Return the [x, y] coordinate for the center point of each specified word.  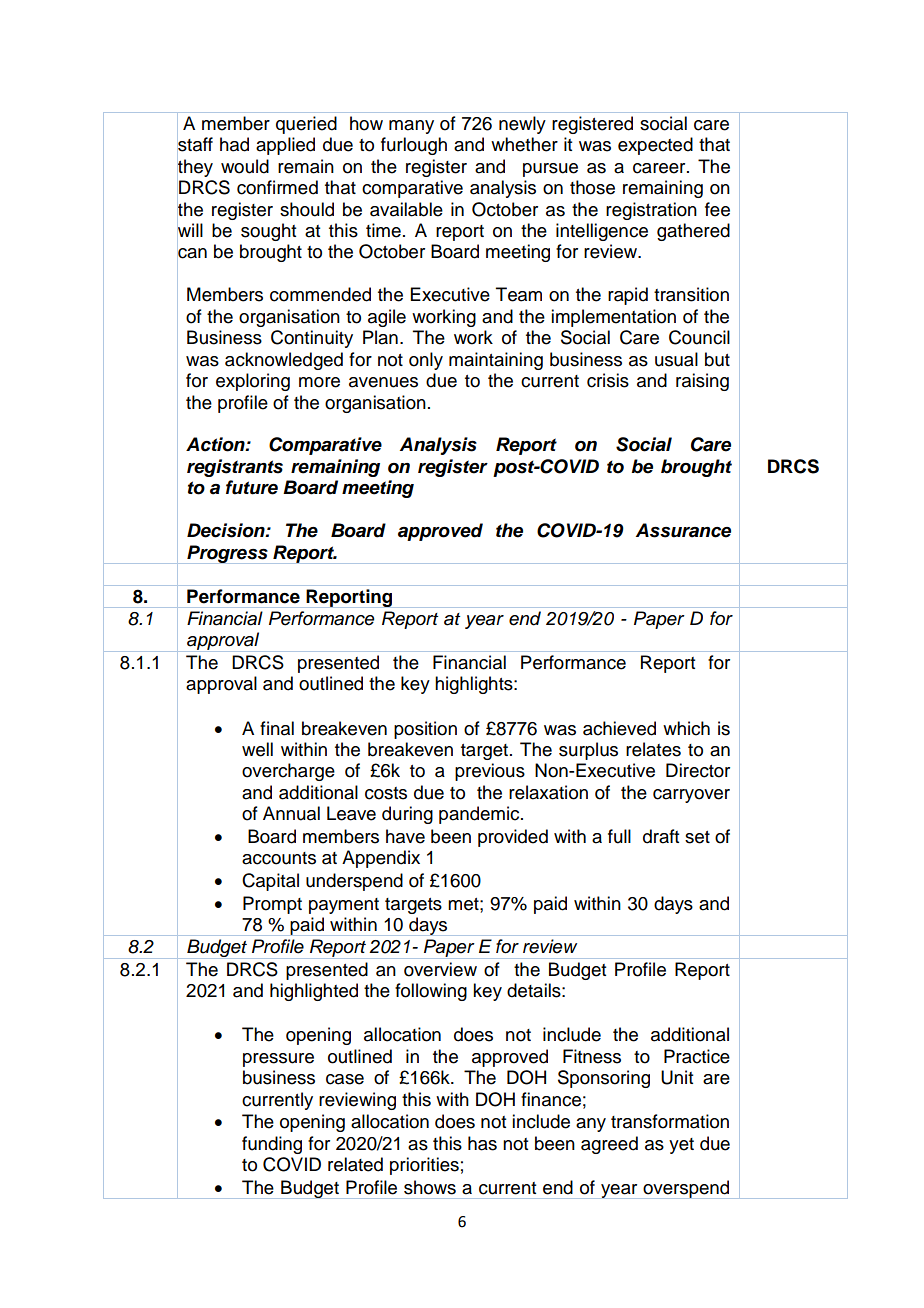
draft [661, 836]
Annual [291, 813]
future [252, 487]
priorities [424, 1166]
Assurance [683, 530]
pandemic [480, 815]
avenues [383, 382]
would [245, 166]
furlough [414, 146]
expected [655, 146]
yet [681, 1146]
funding [272, 1145]
